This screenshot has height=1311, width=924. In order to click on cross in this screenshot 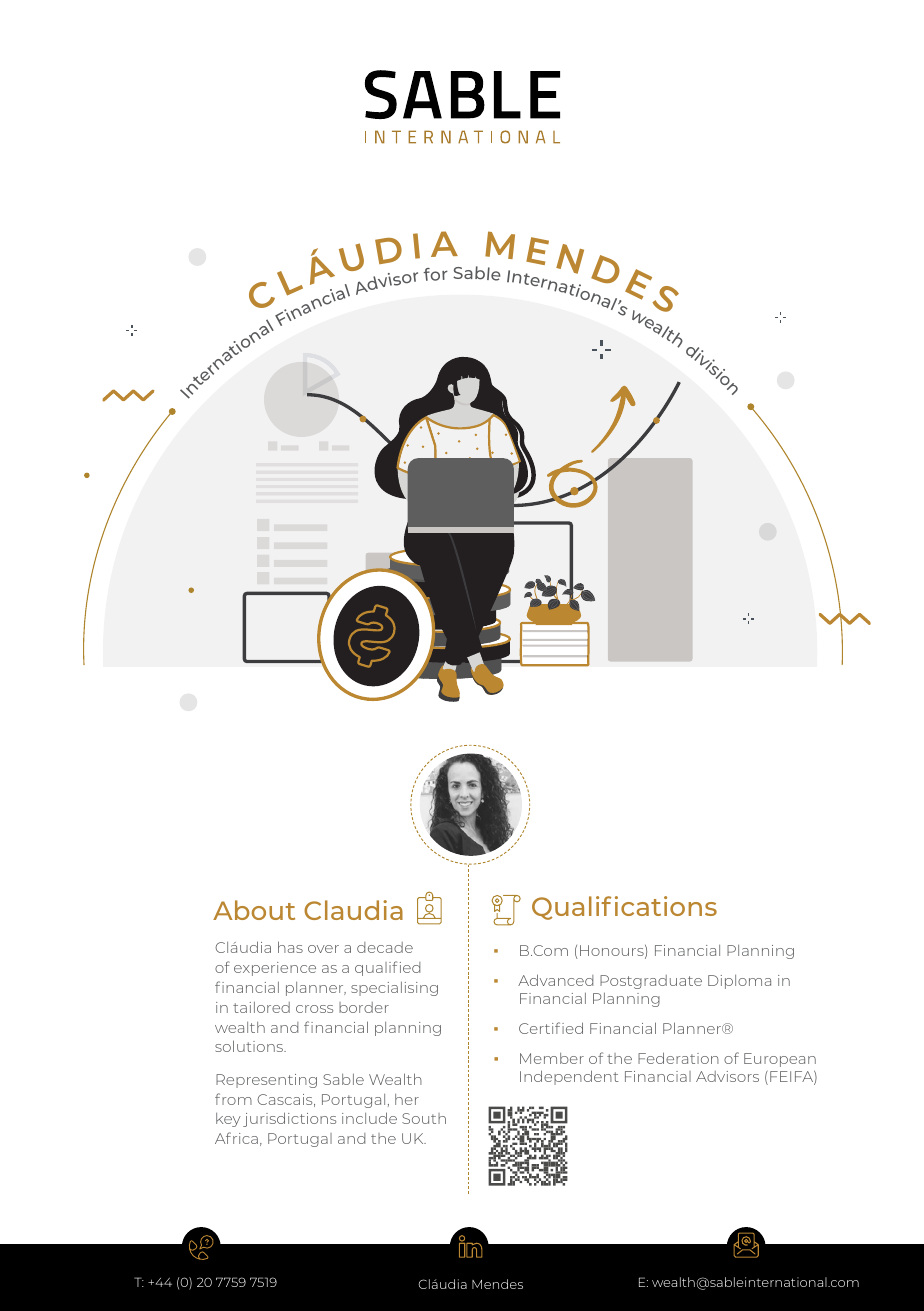, I will do `click(314, 1009)`.
